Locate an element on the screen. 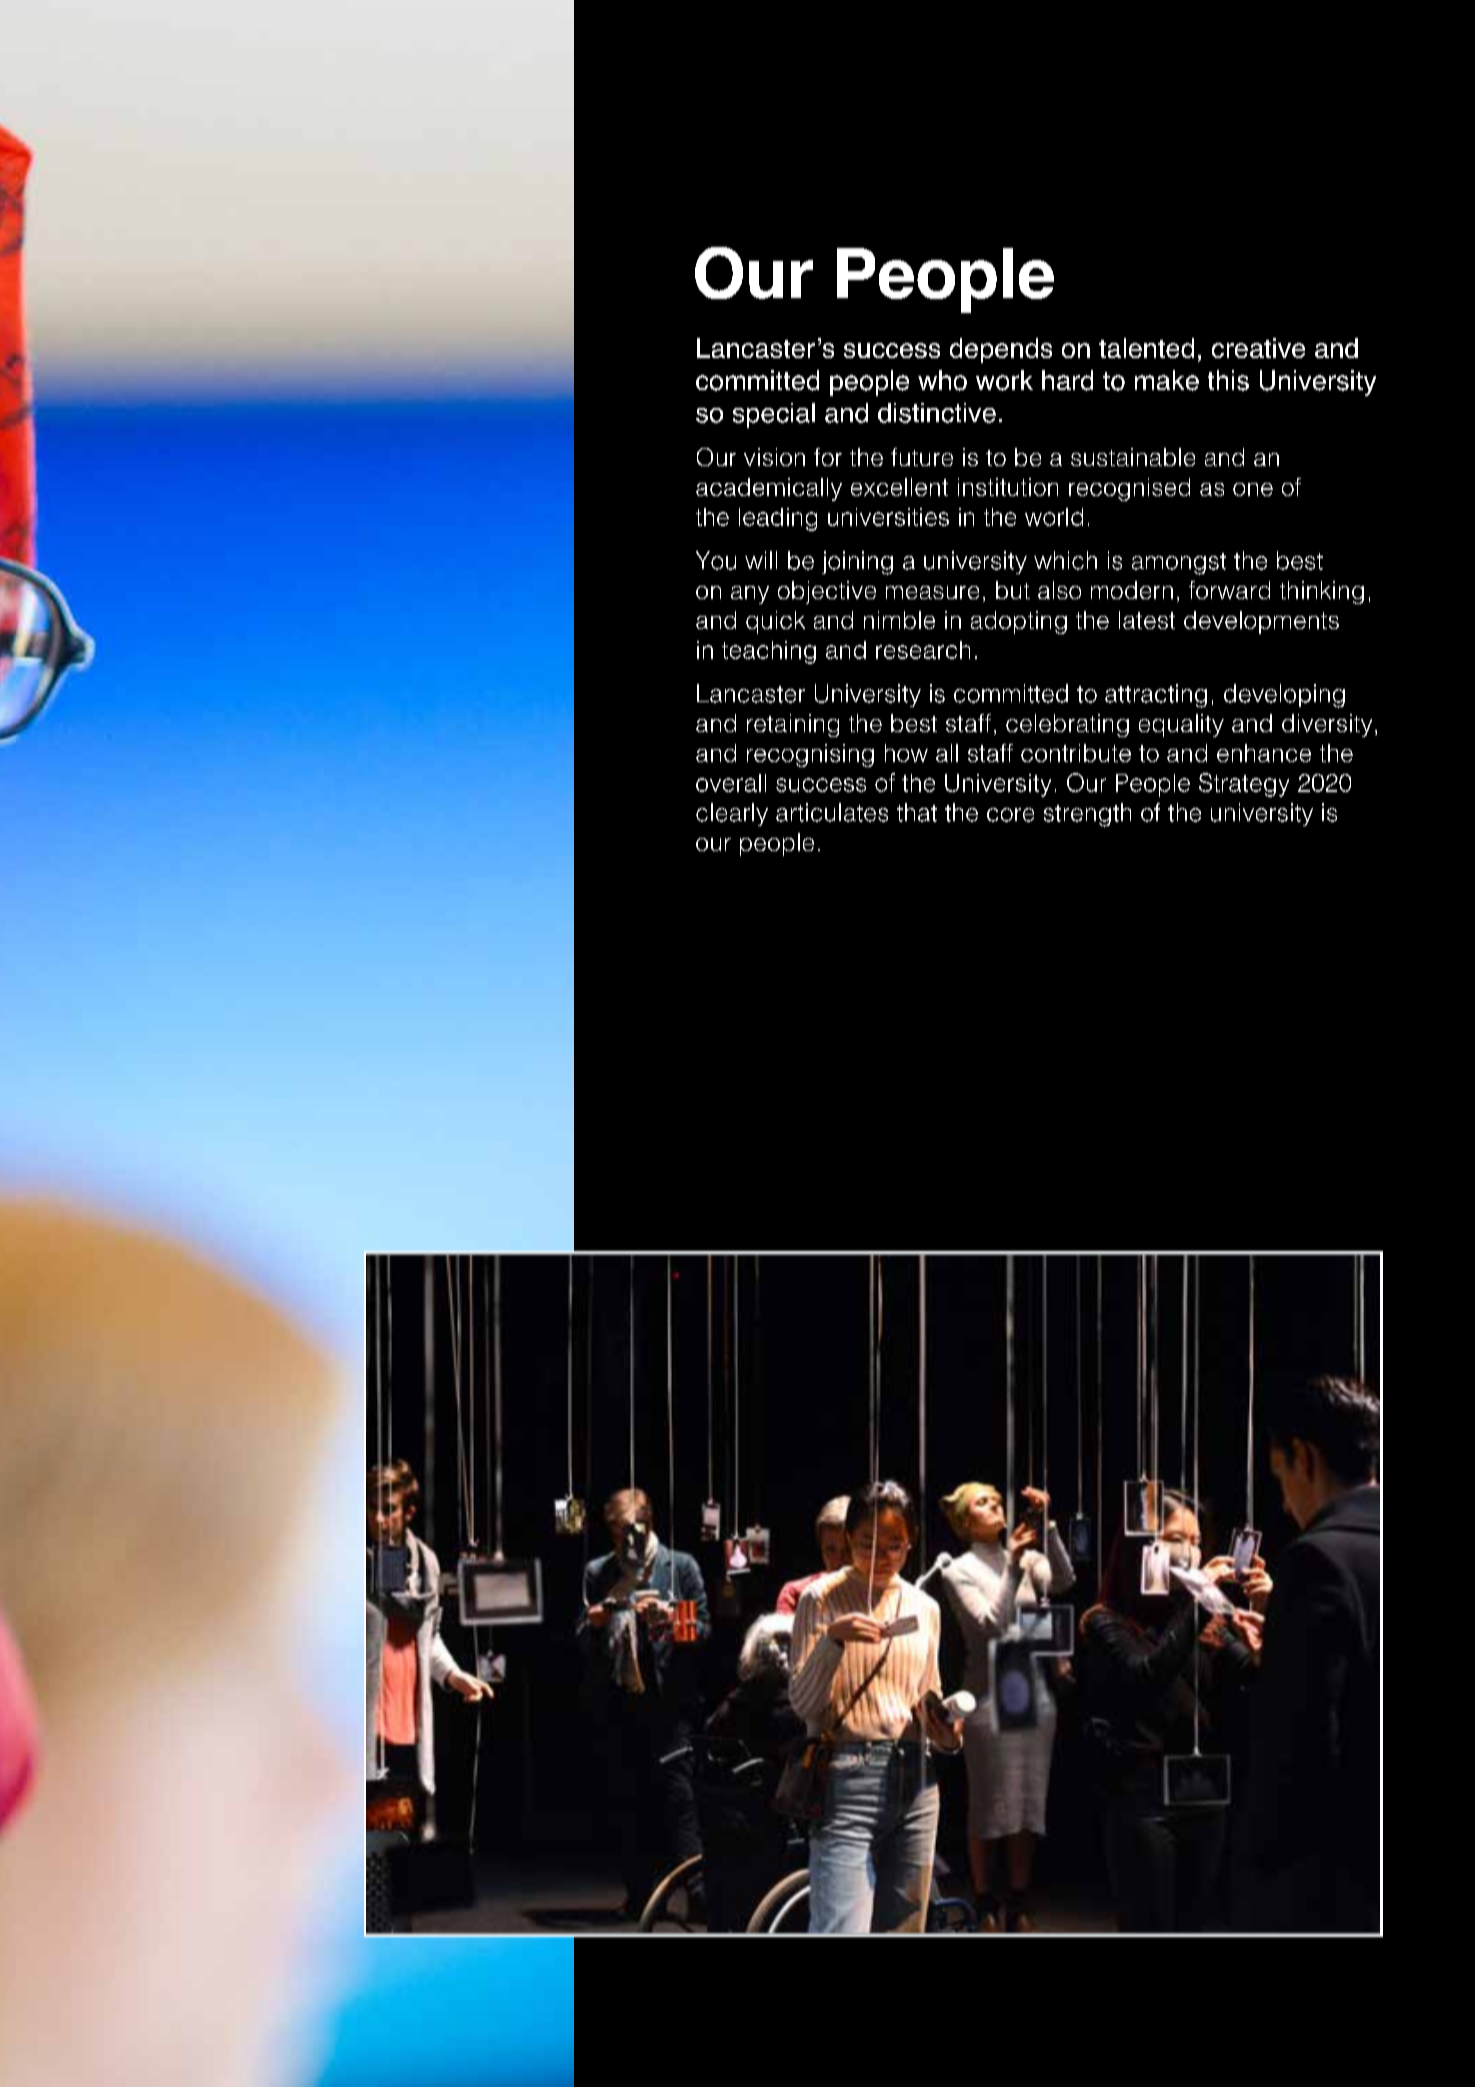 The image size is (1475, 2087). forward is located at coordinates (1229, 590).
